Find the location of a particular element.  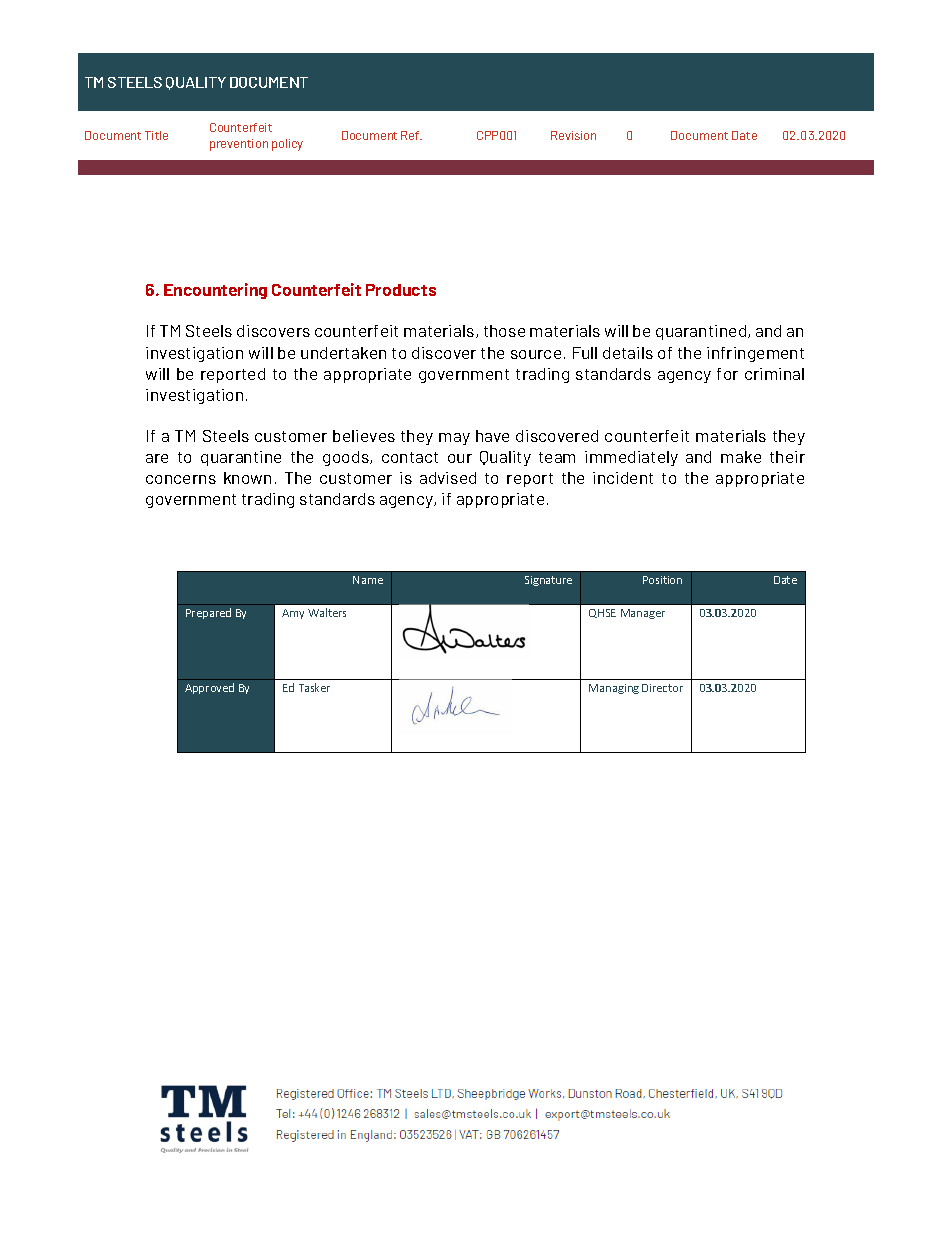

Signature is located at coordinates (548, 581).
